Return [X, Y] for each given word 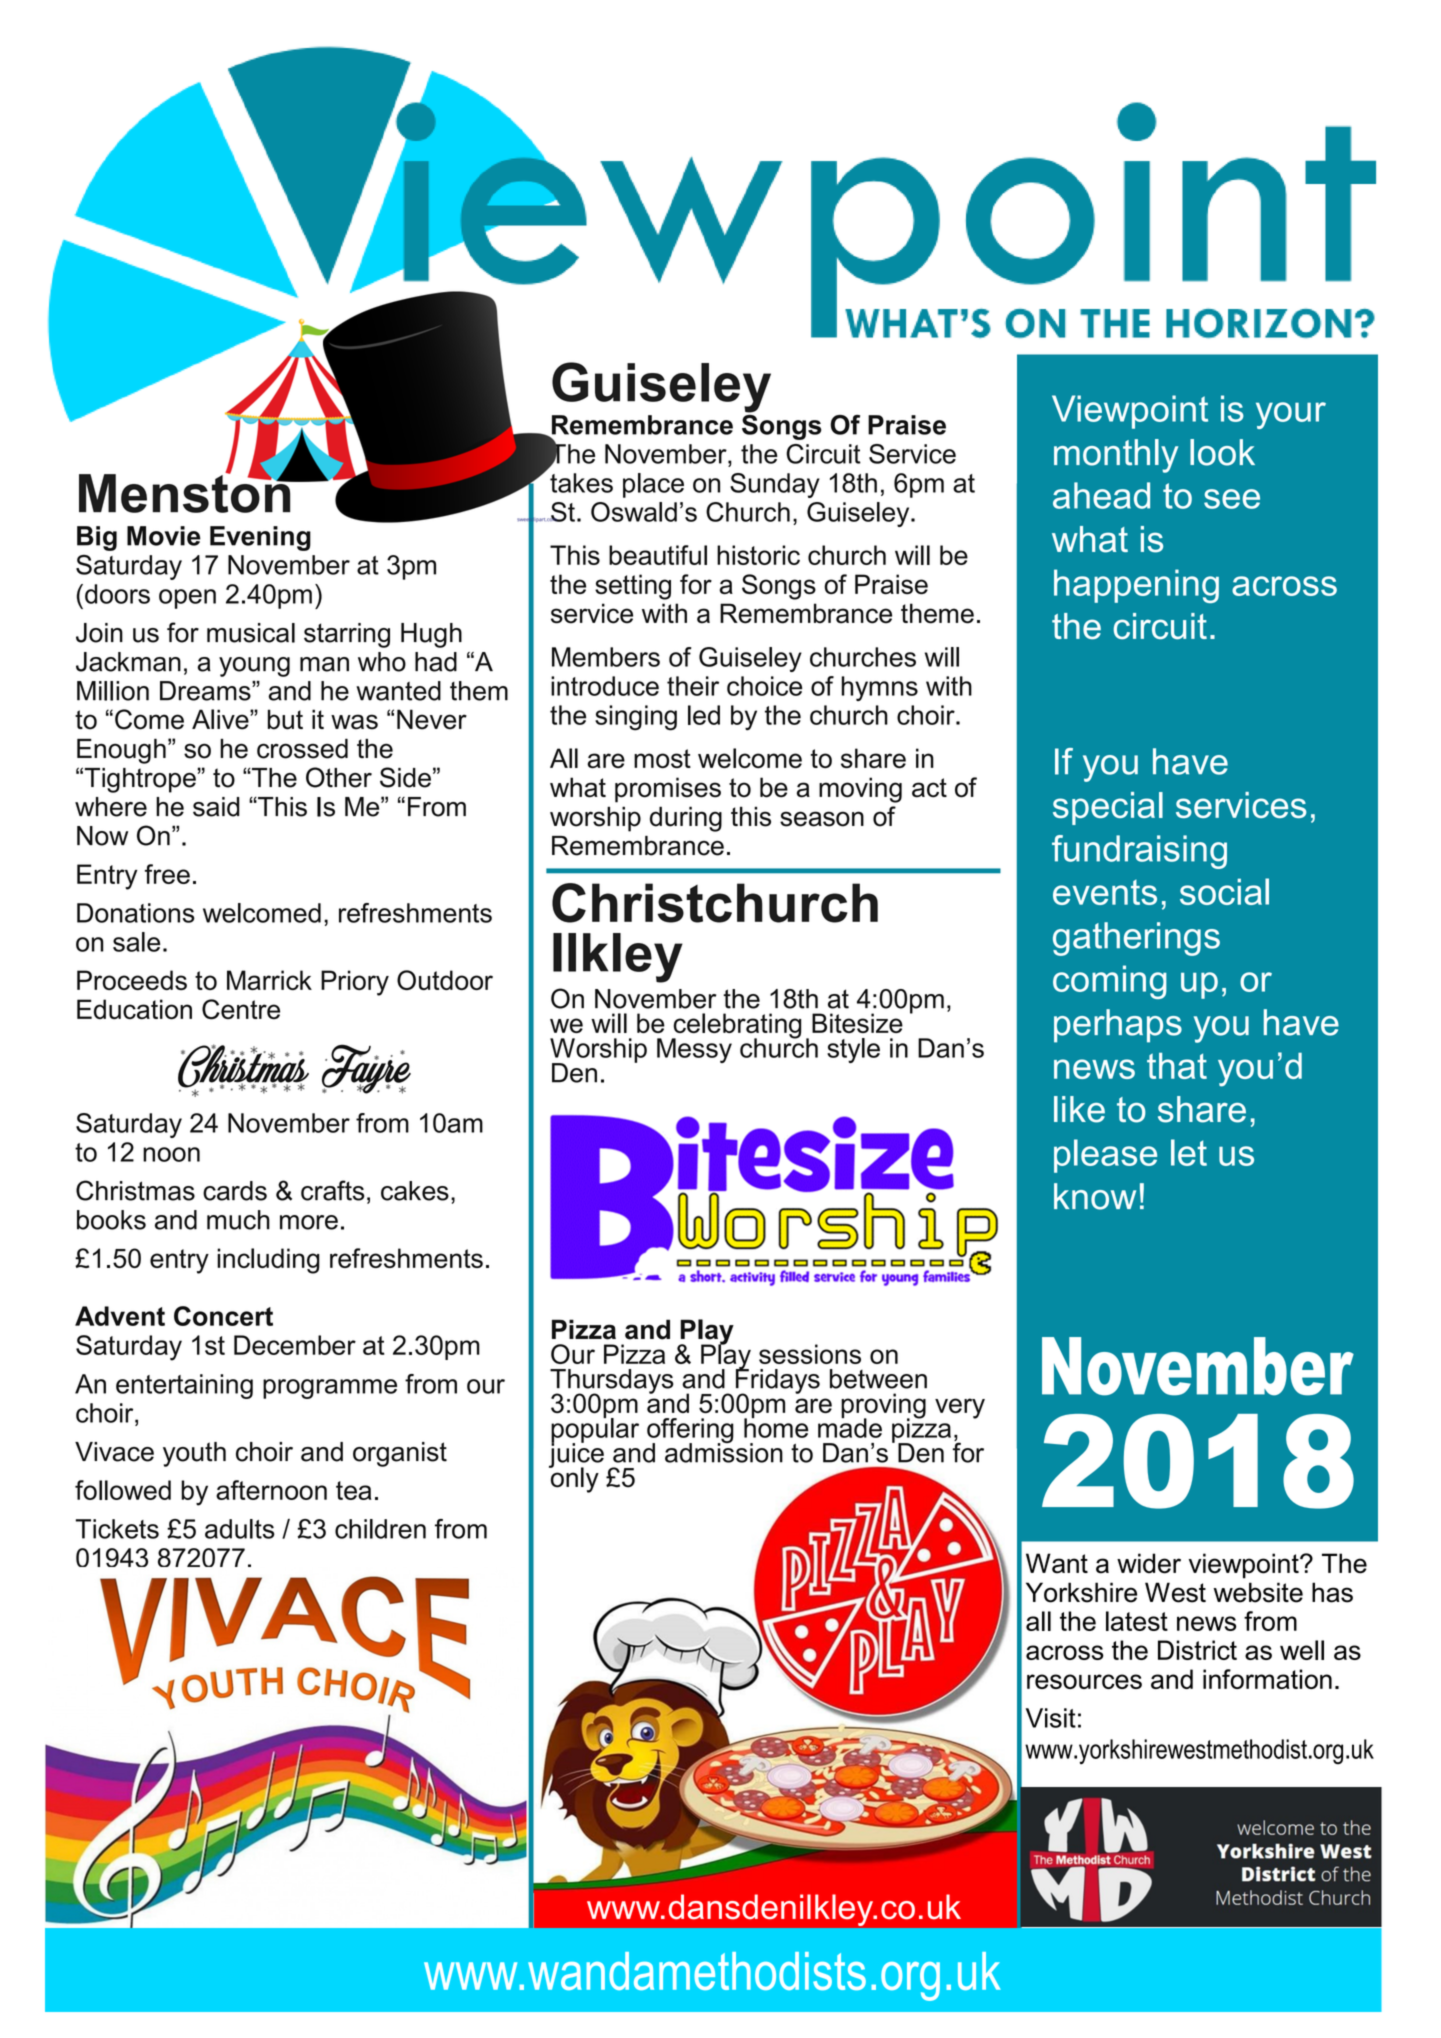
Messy [694, 1050]
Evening [260, 538]
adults [240, 1529]
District [1197, 1650]
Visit [1051, 1718]
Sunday [775, 485]
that [1177, 1066]
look [1222, 452]
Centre [241, 1009]
